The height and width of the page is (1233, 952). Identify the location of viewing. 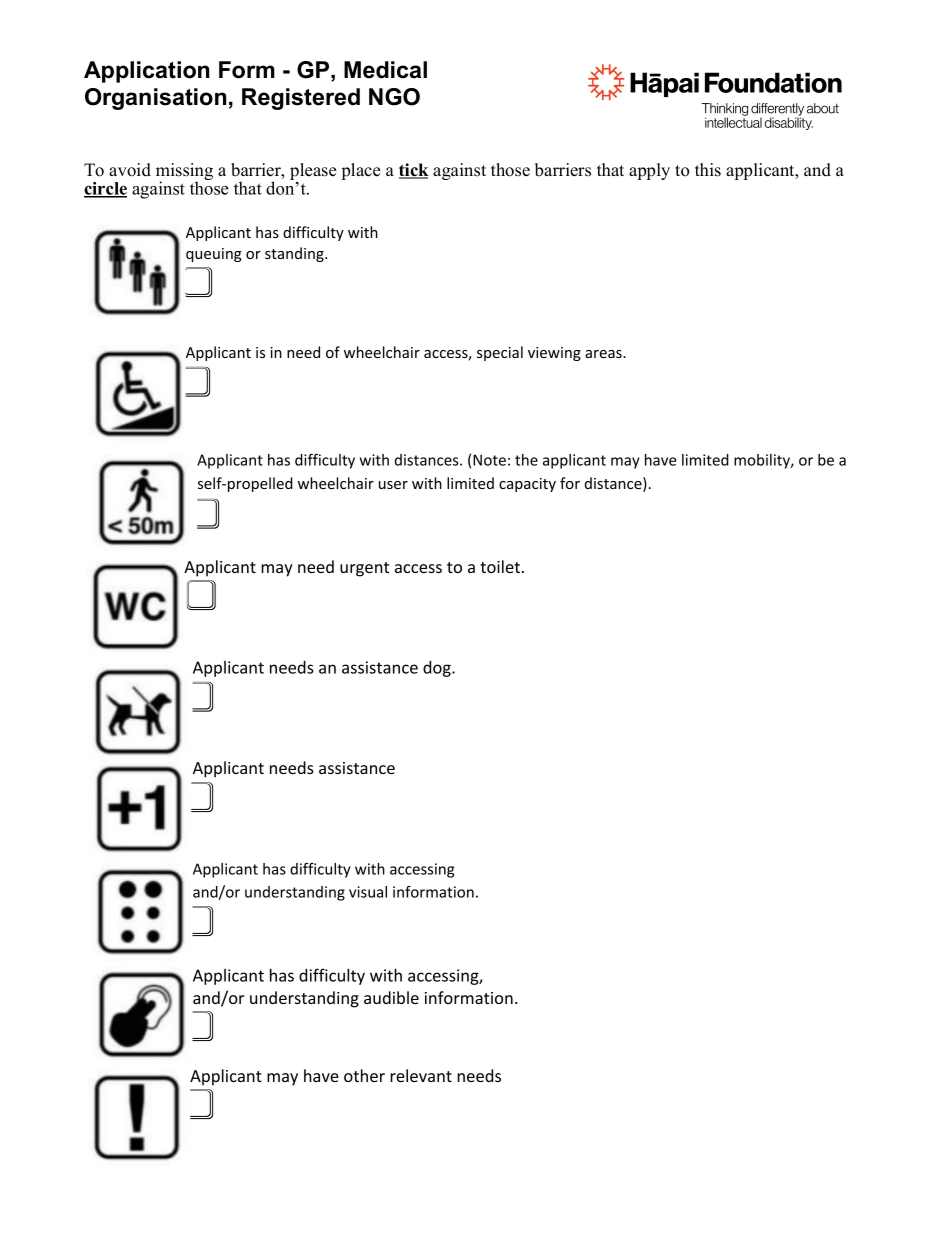
(554, 354).
